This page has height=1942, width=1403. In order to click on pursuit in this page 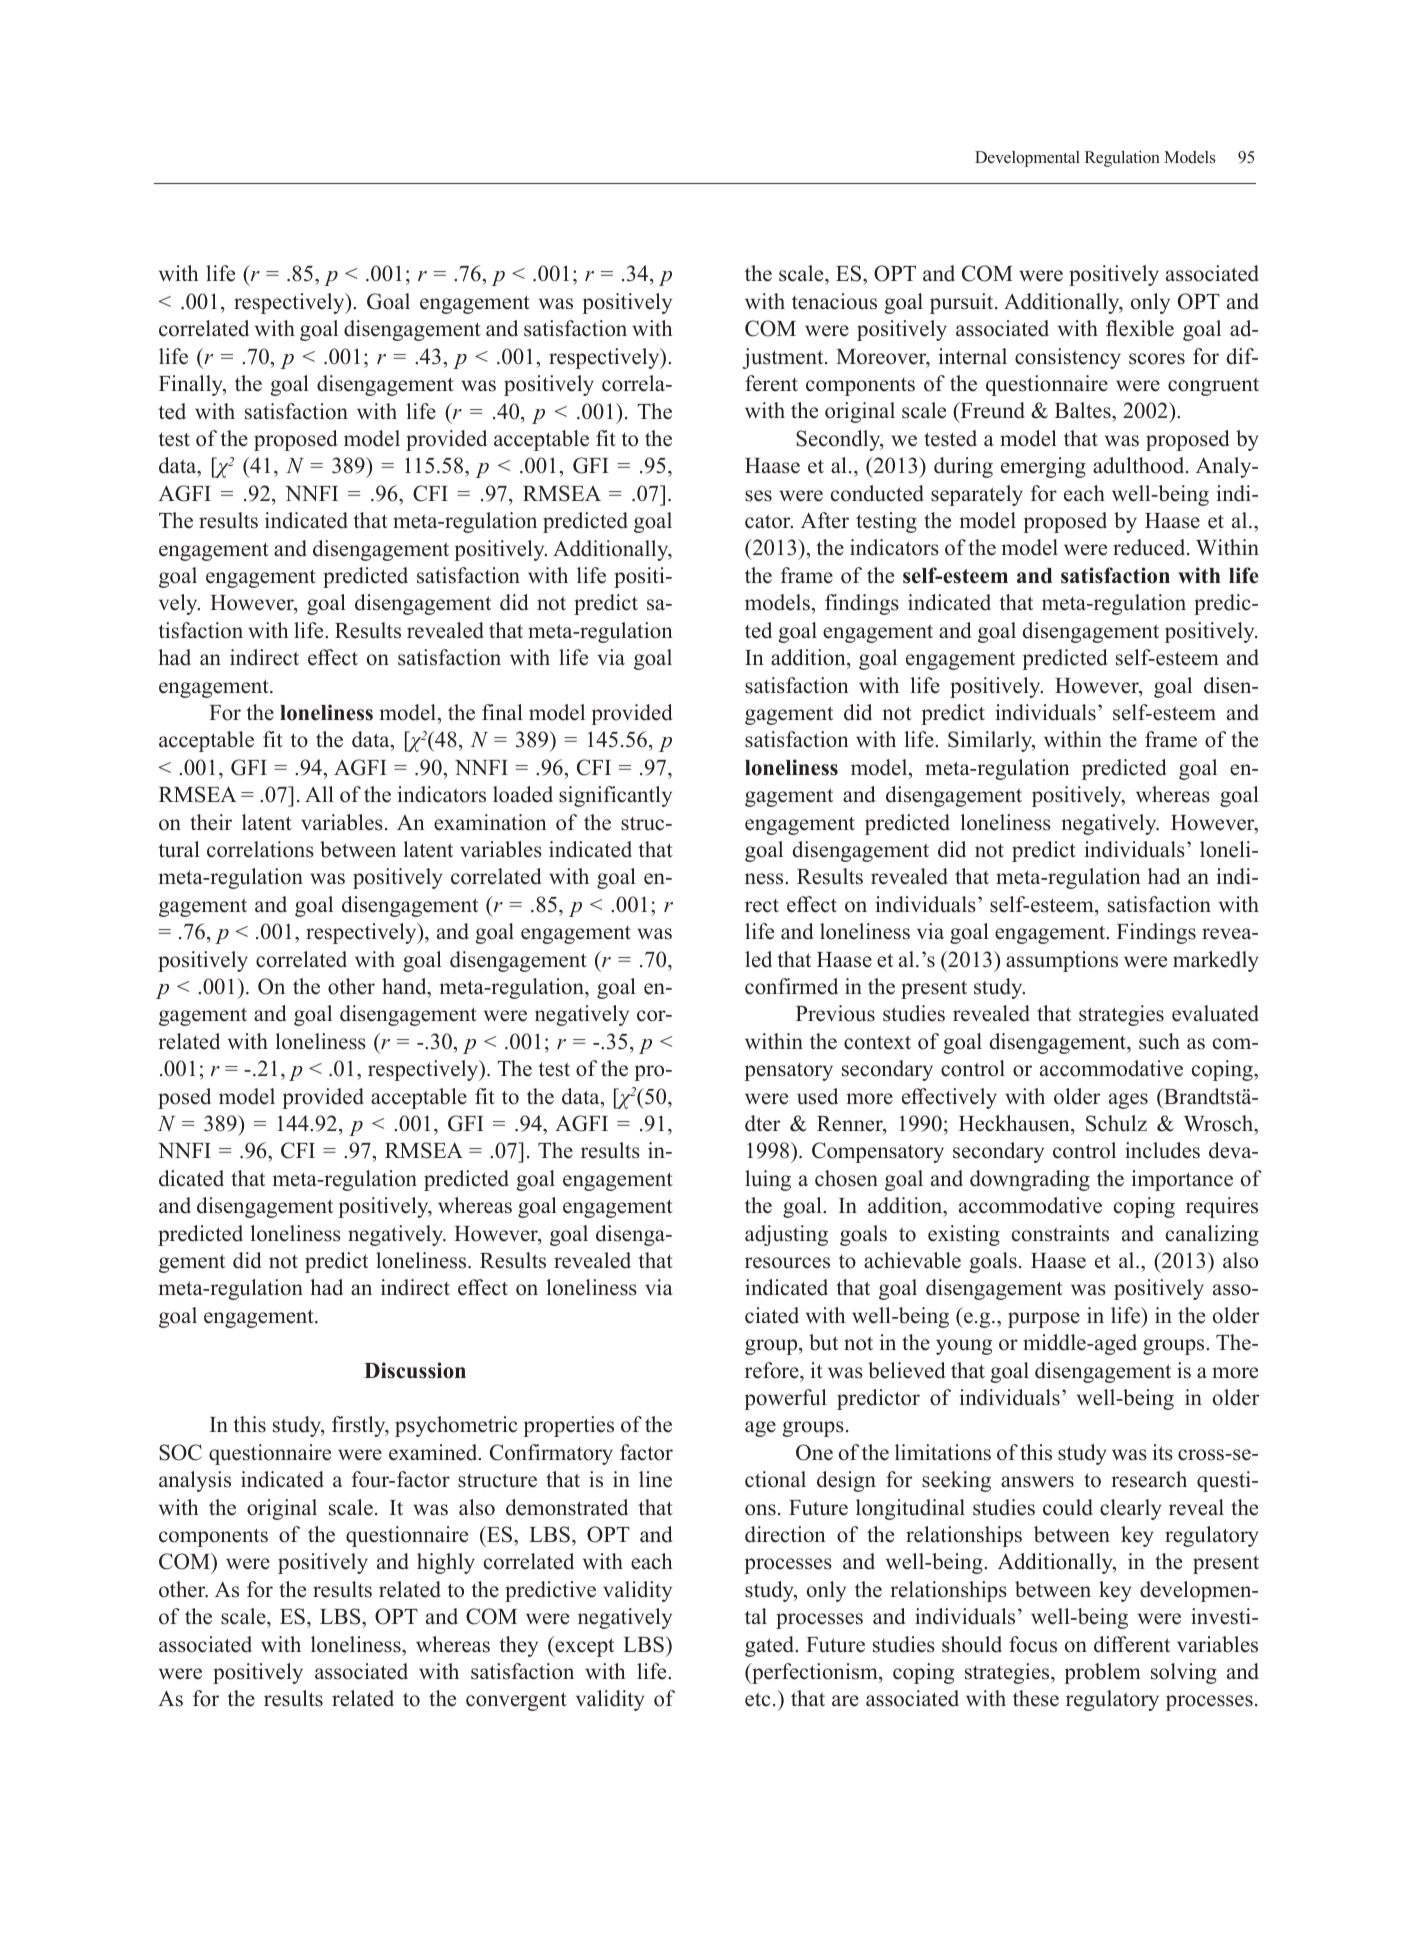, I will do `click(963, 303)`.
